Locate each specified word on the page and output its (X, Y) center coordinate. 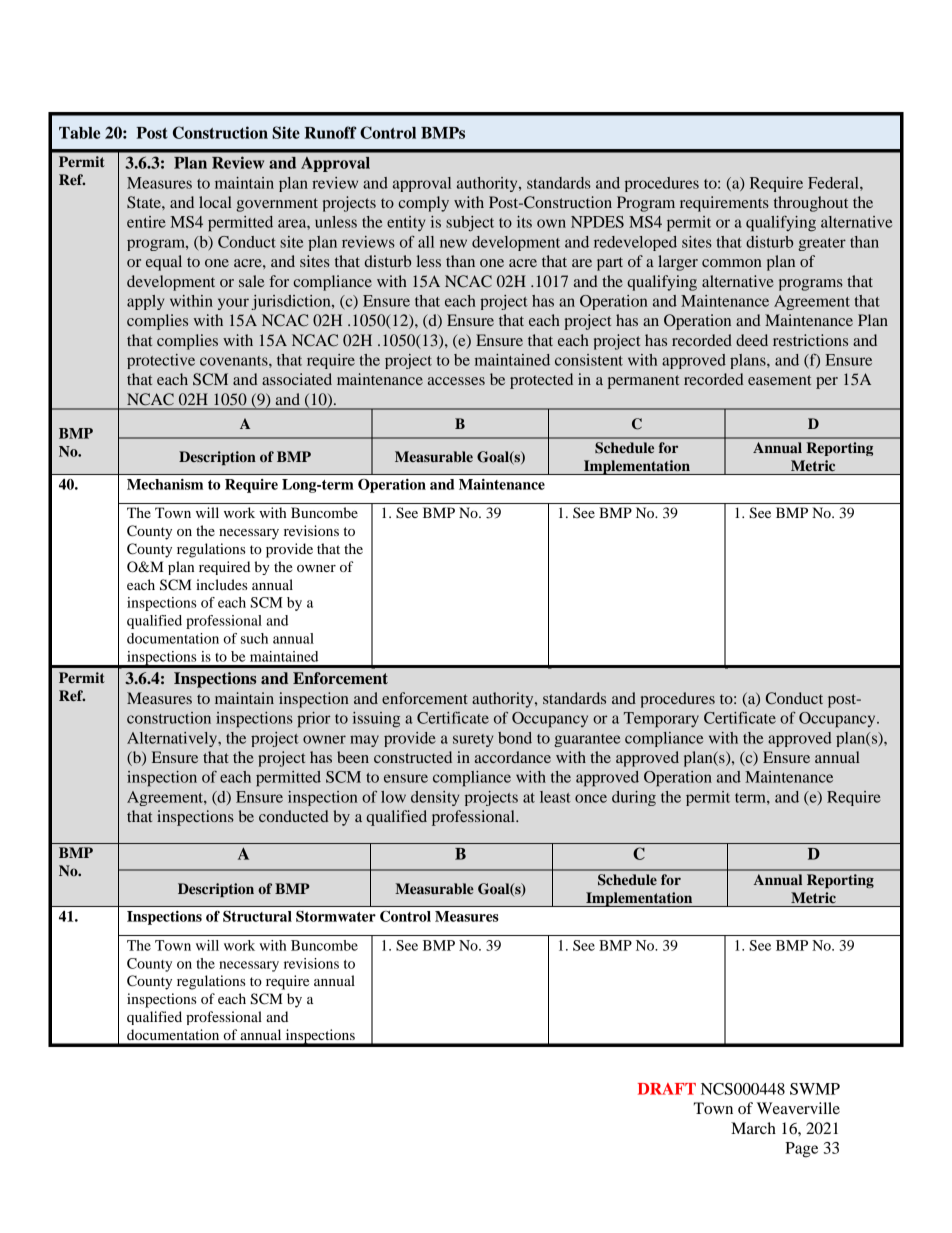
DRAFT (667, 1089)
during (634, 798)
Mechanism (165, 484)
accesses (456, 381)
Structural (257, 916)
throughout (811, 204)
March (753, 1128)
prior (313, 720)
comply (423, 204)
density (435, 798)
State (145, 202)
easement (779, 380)
